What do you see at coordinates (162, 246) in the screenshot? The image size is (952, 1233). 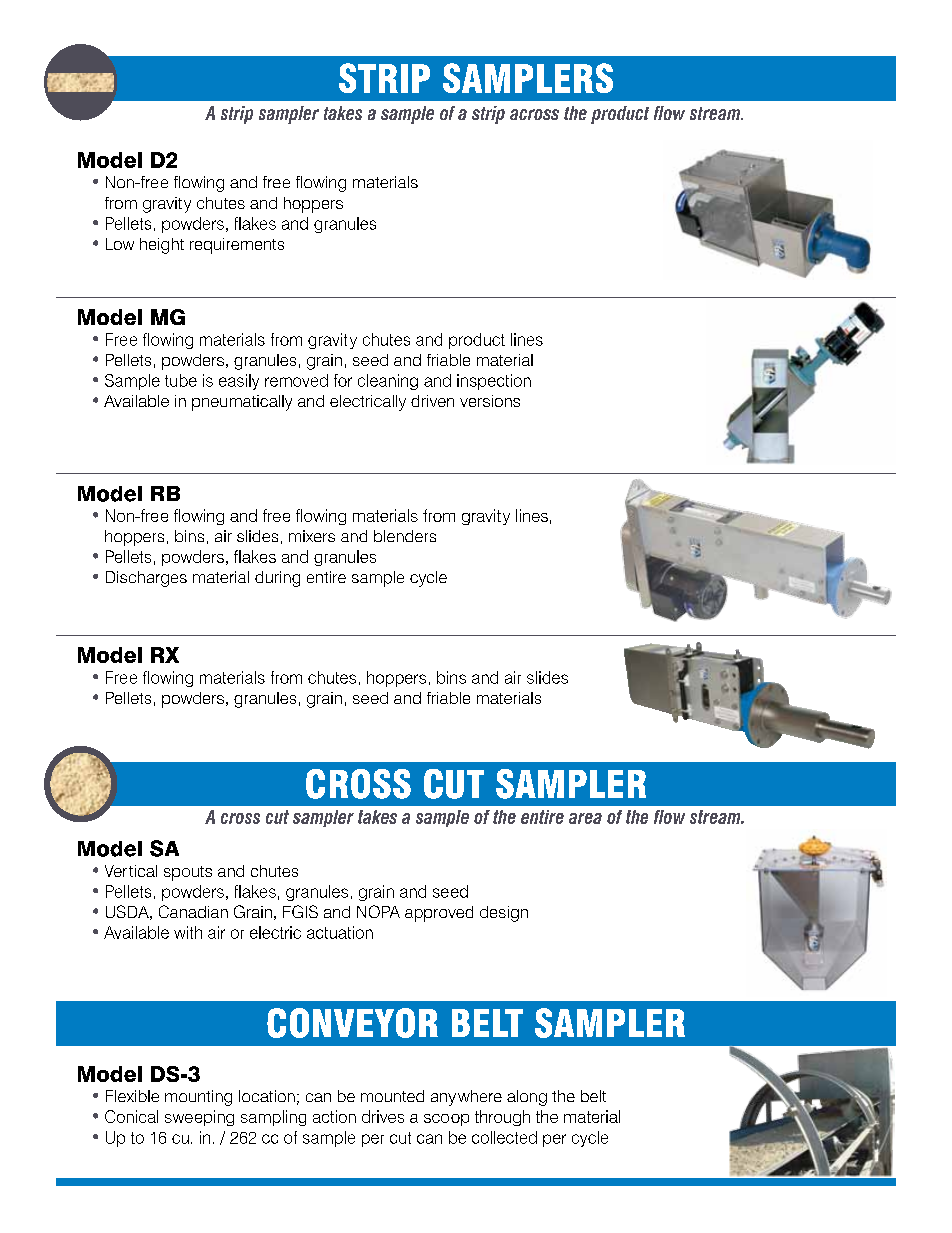 I see `height` at bounding box center [162, 246].
